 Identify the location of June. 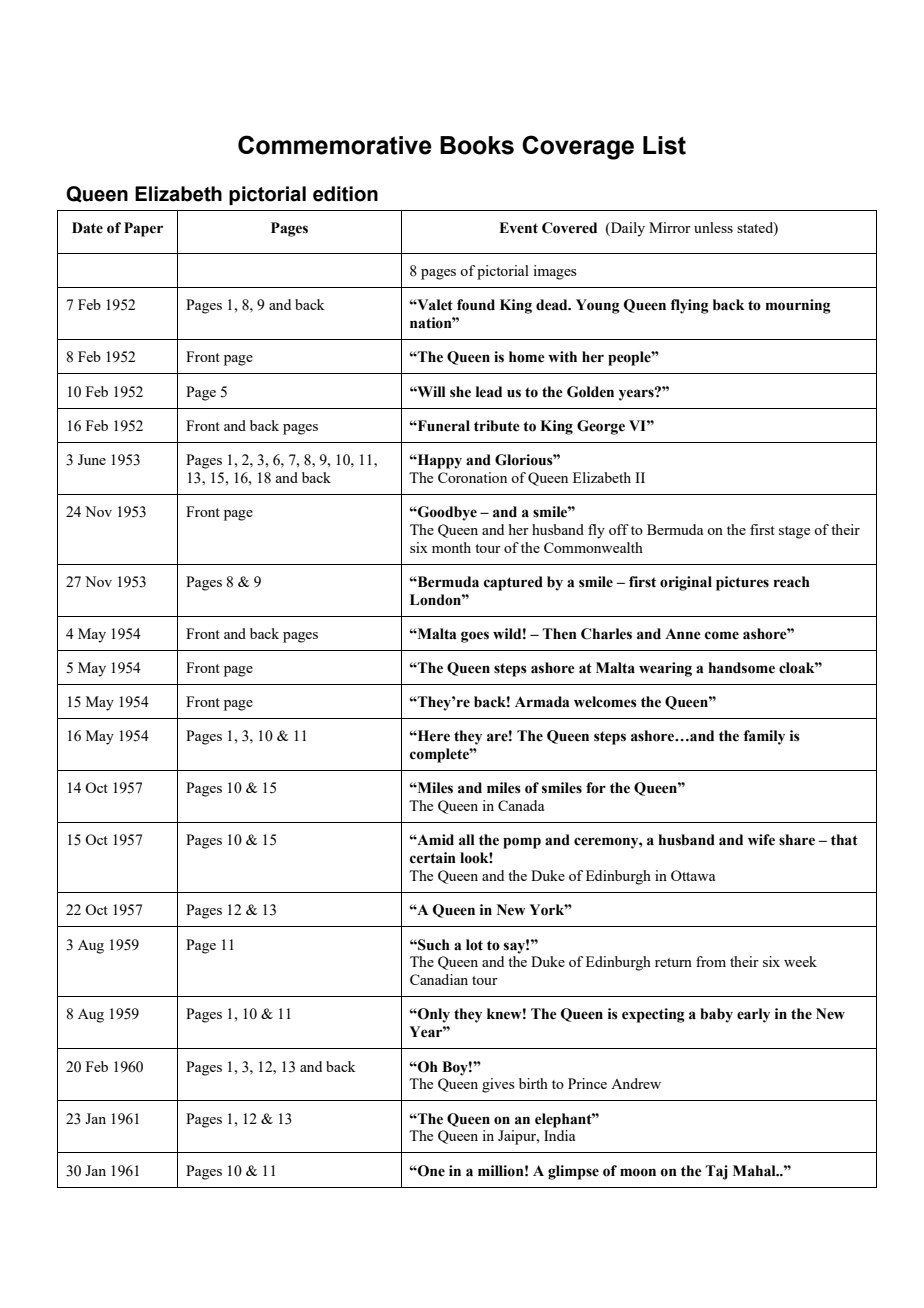
(92, 459).
